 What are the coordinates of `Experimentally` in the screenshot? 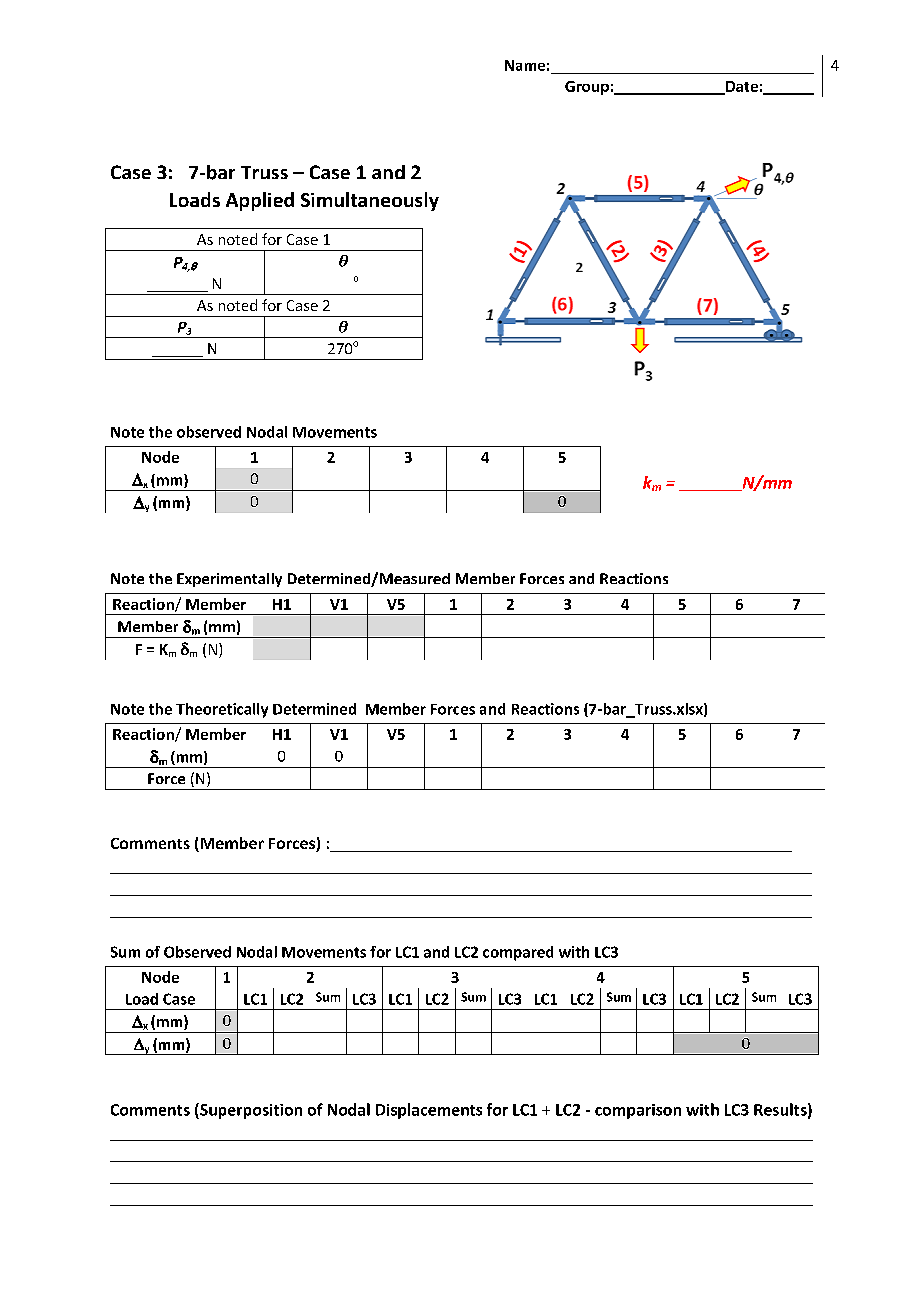 It's located at (229, 580).
